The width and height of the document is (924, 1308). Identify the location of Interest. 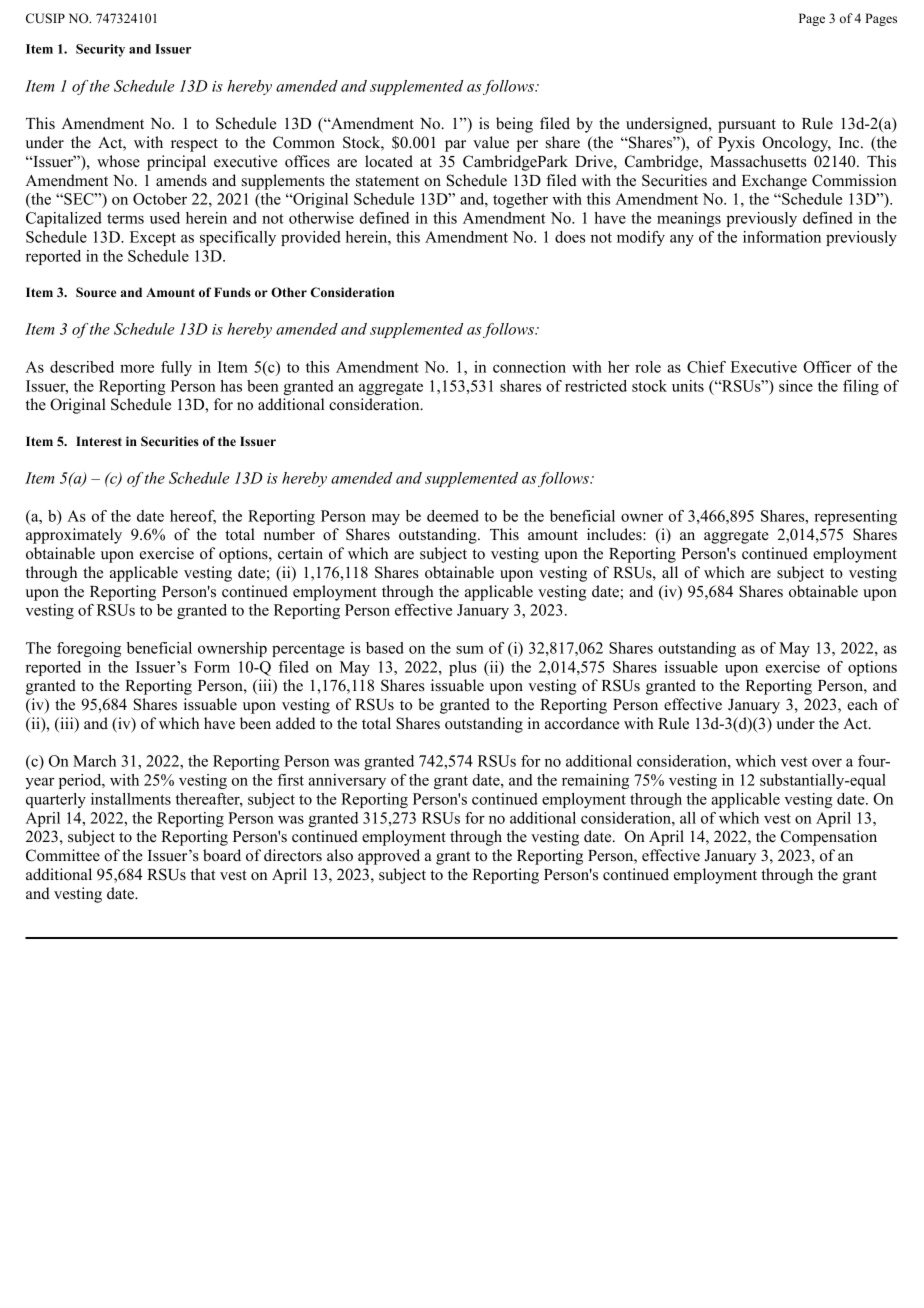
(99, 441).
